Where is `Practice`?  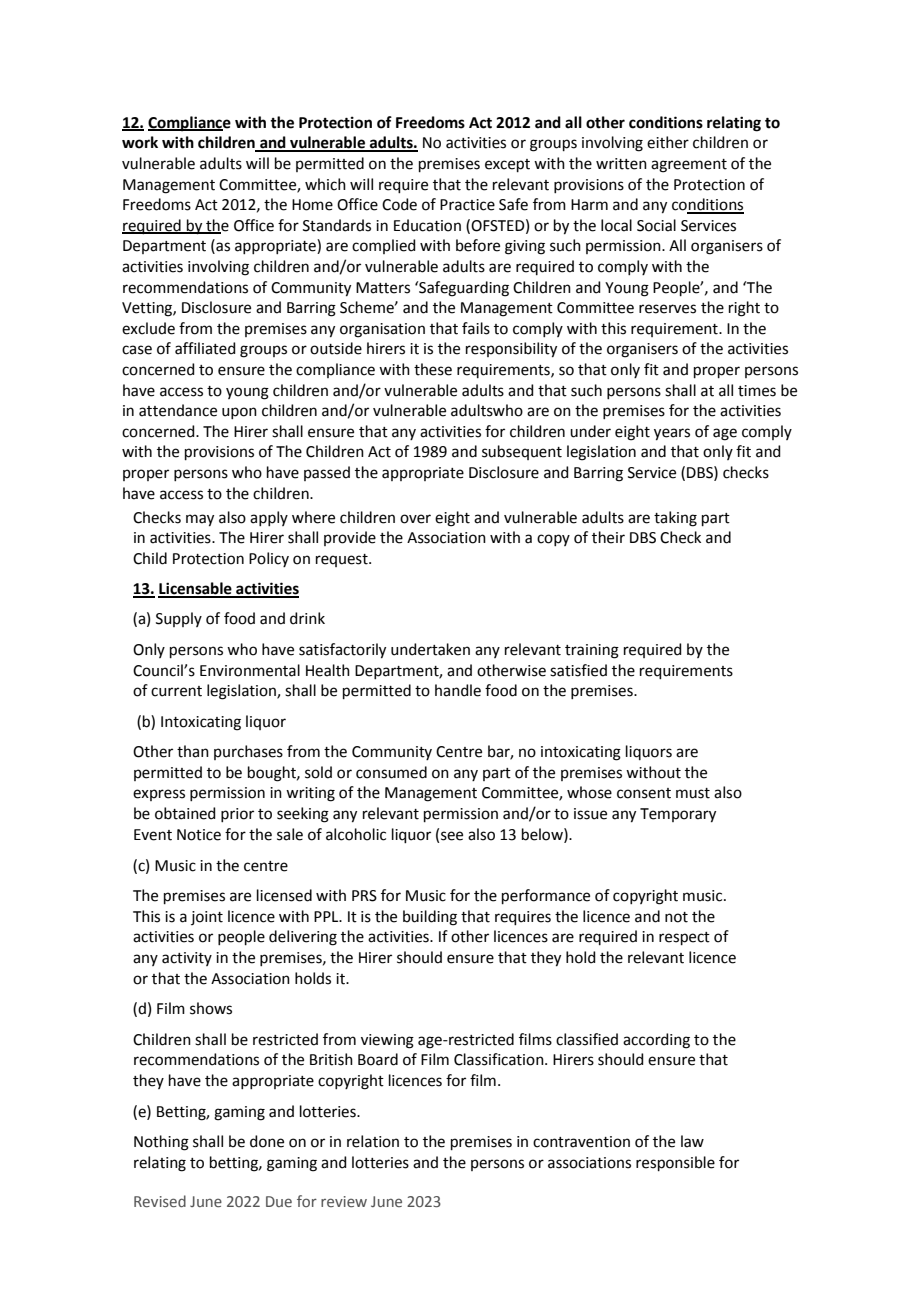
Practice is located at coordinates (467, 205).
